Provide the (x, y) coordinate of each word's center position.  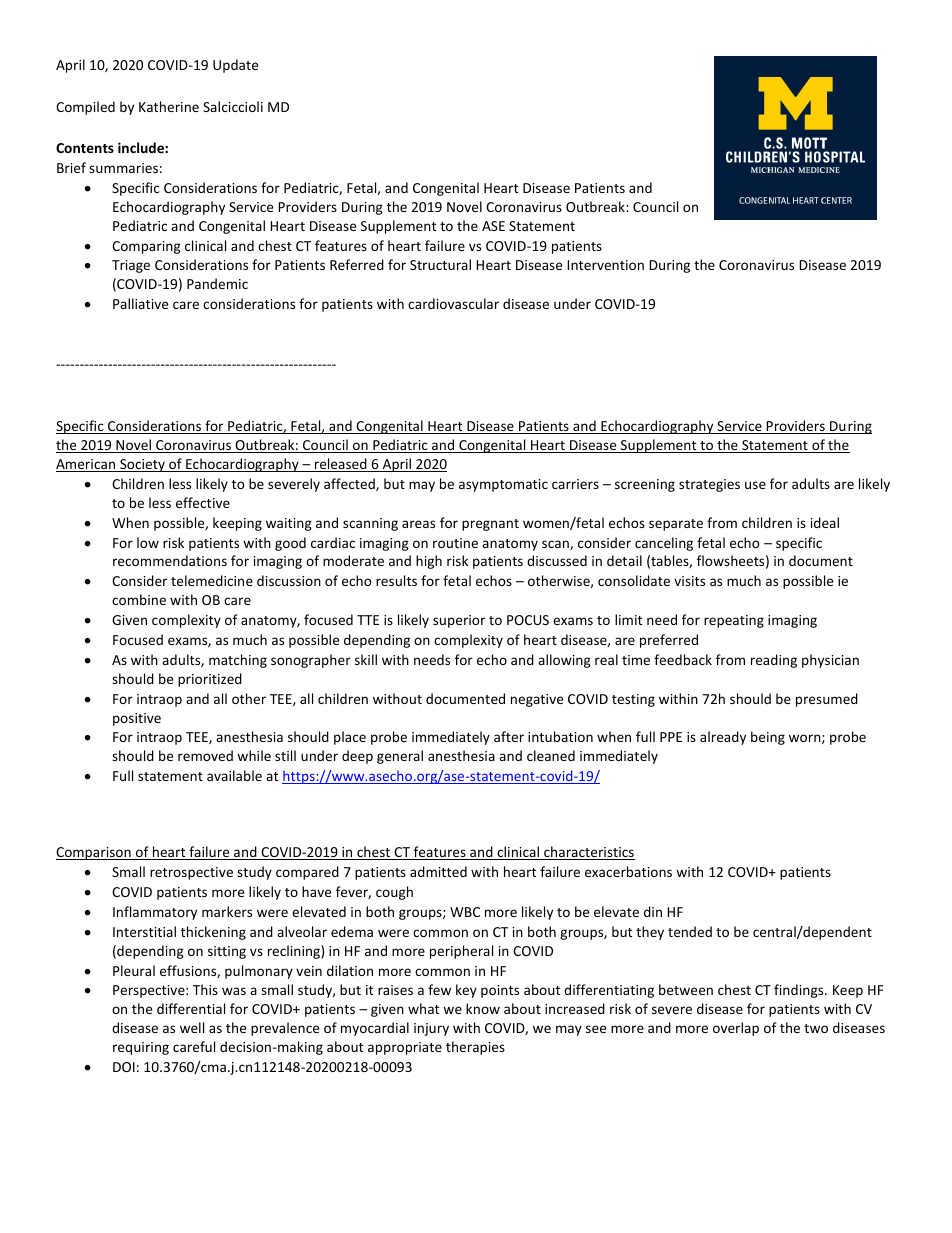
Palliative (140, 303)
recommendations (170, 560)
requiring (141, 1048)
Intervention (605, 265)
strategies (709, 485)
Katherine (169, 106)
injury (431, 1029)
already (723, 738)
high (429, 562)
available (234, 775)
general (400, 757)
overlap (736, 1029)
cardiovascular (453, 303)
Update (235, 66)
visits (689, 581)
